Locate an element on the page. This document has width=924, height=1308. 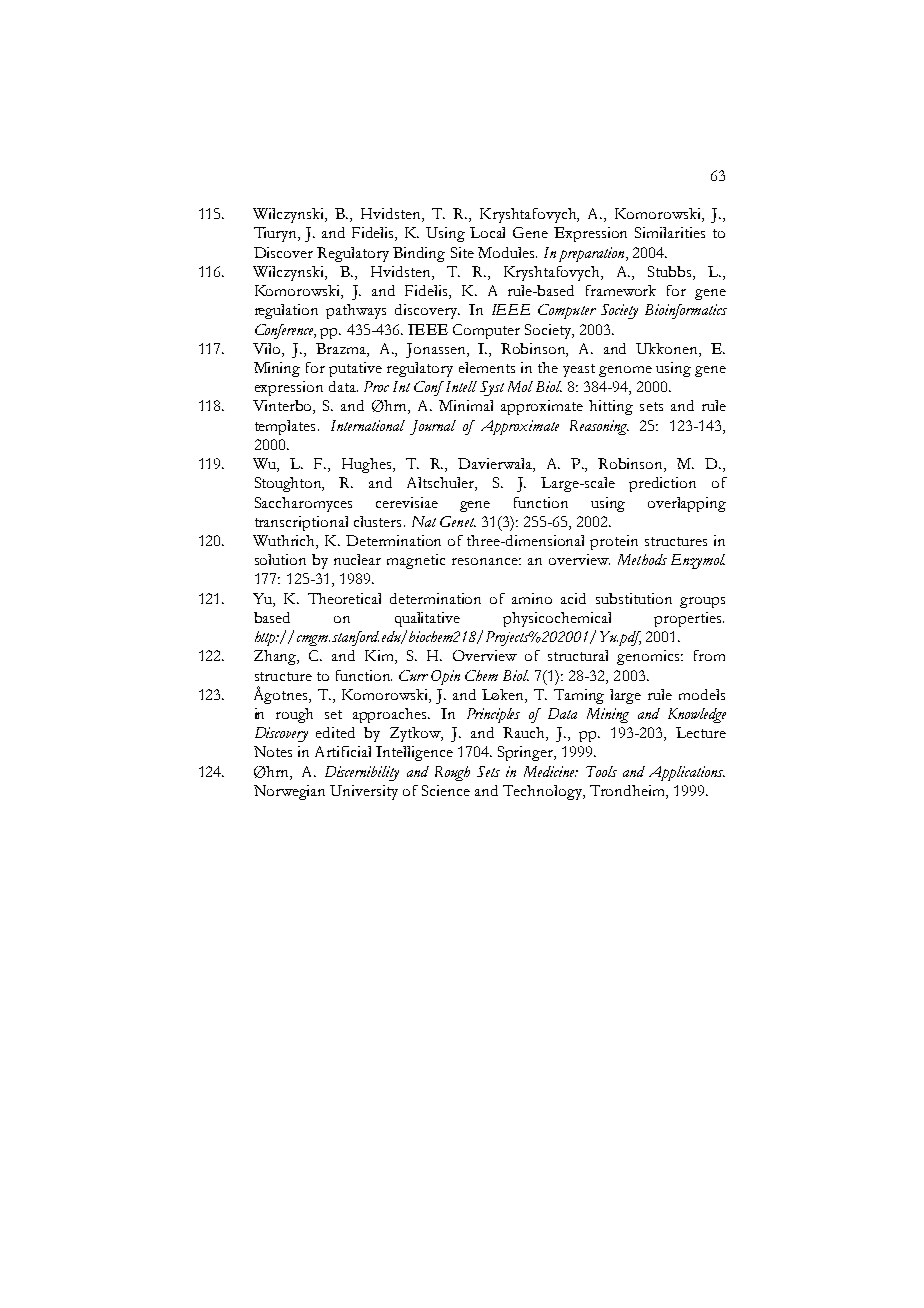
substitution is located at coordinates (634, 598).
